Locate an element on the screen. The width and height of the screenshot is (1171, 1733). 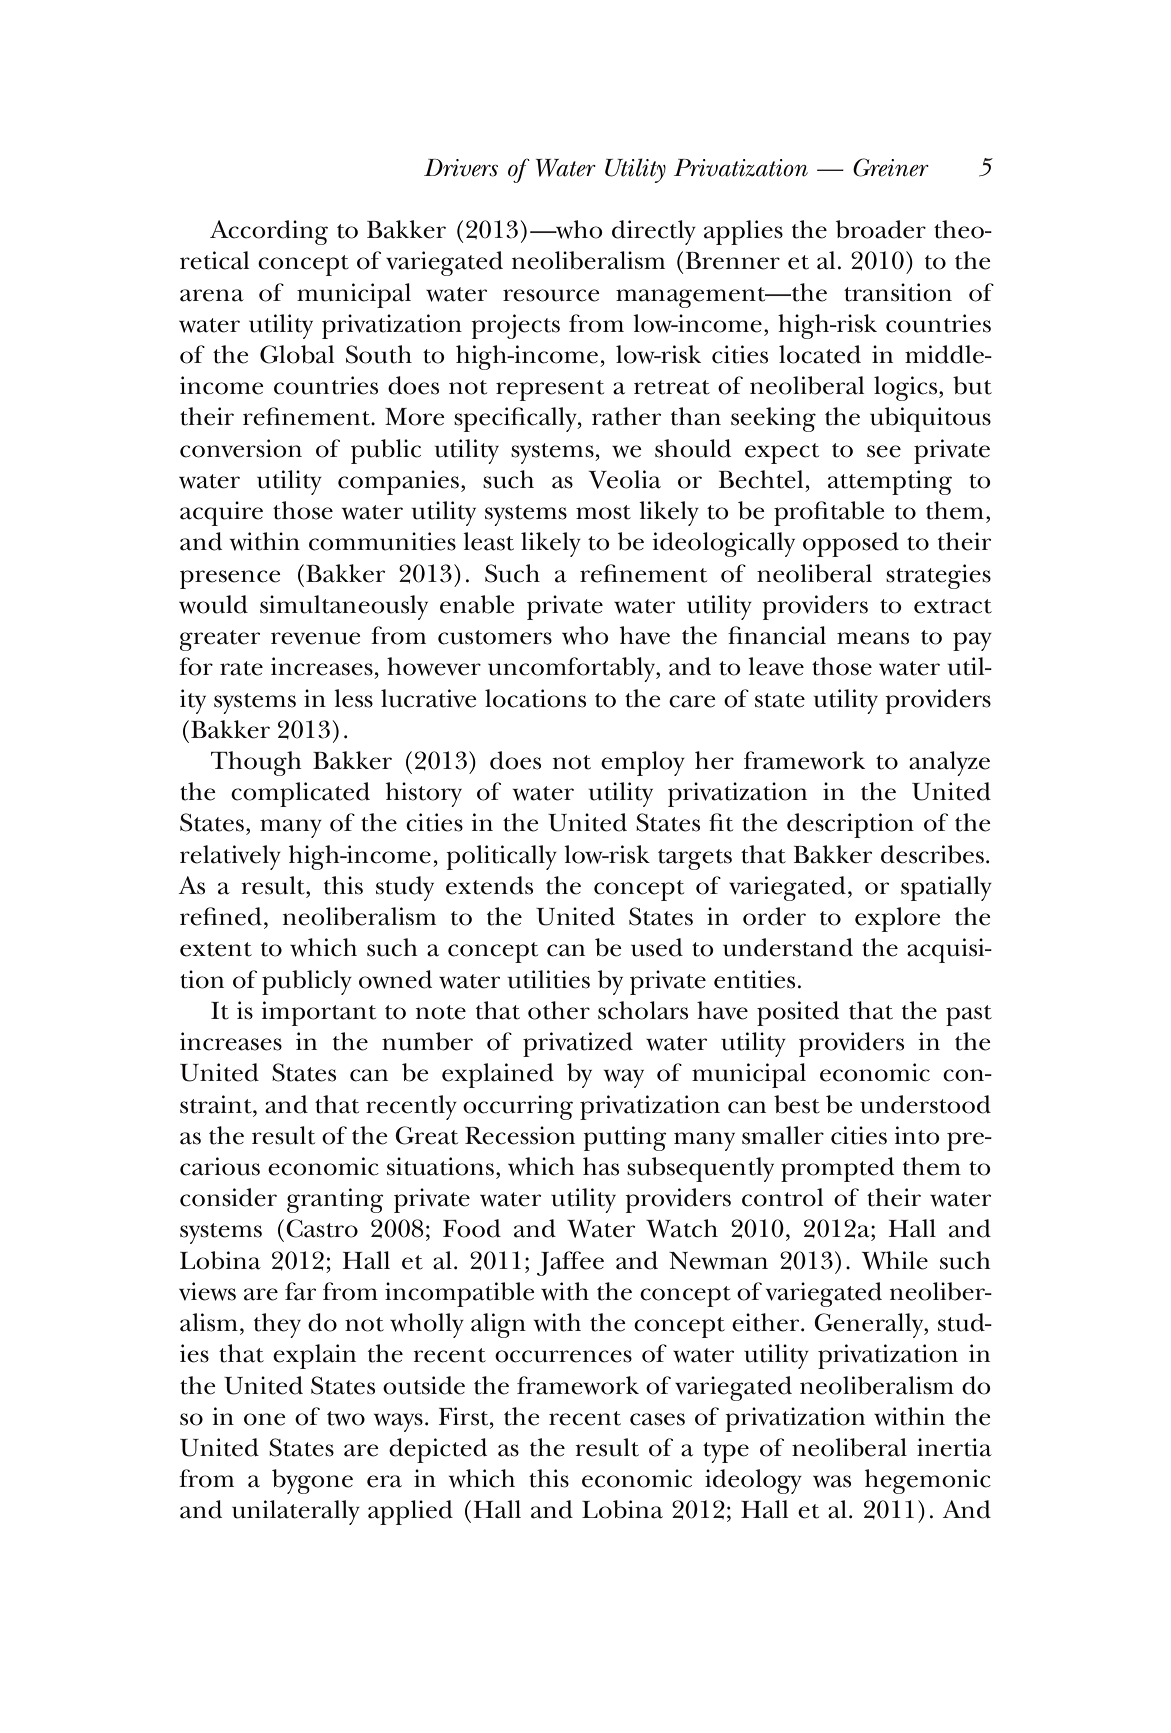
broader is located at coordinates (881, 229).
